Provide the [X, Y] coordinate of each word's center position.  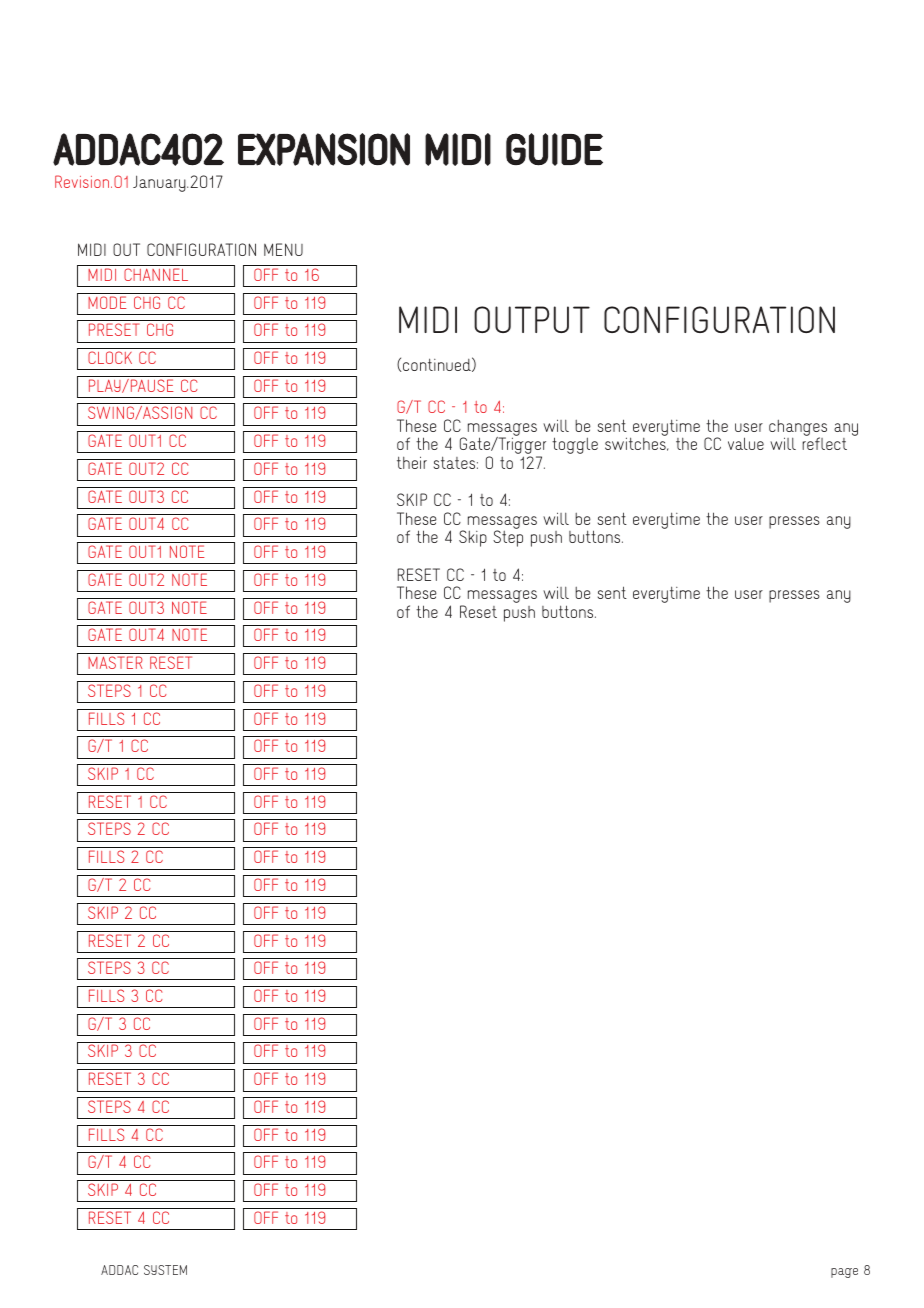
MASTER [115, 662]
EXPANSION [324, 149]
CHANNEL [156, 274]
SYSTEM [165, 1270]
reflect [824, 443]
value [746, 443]
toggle [575, 445]
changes [798, 428]
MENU [283, 249]
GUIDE [554, 149]
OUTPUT [532, 319]
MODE [107, 302]
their [412, 462]
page [844, 1273]
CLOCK [110, 357]
